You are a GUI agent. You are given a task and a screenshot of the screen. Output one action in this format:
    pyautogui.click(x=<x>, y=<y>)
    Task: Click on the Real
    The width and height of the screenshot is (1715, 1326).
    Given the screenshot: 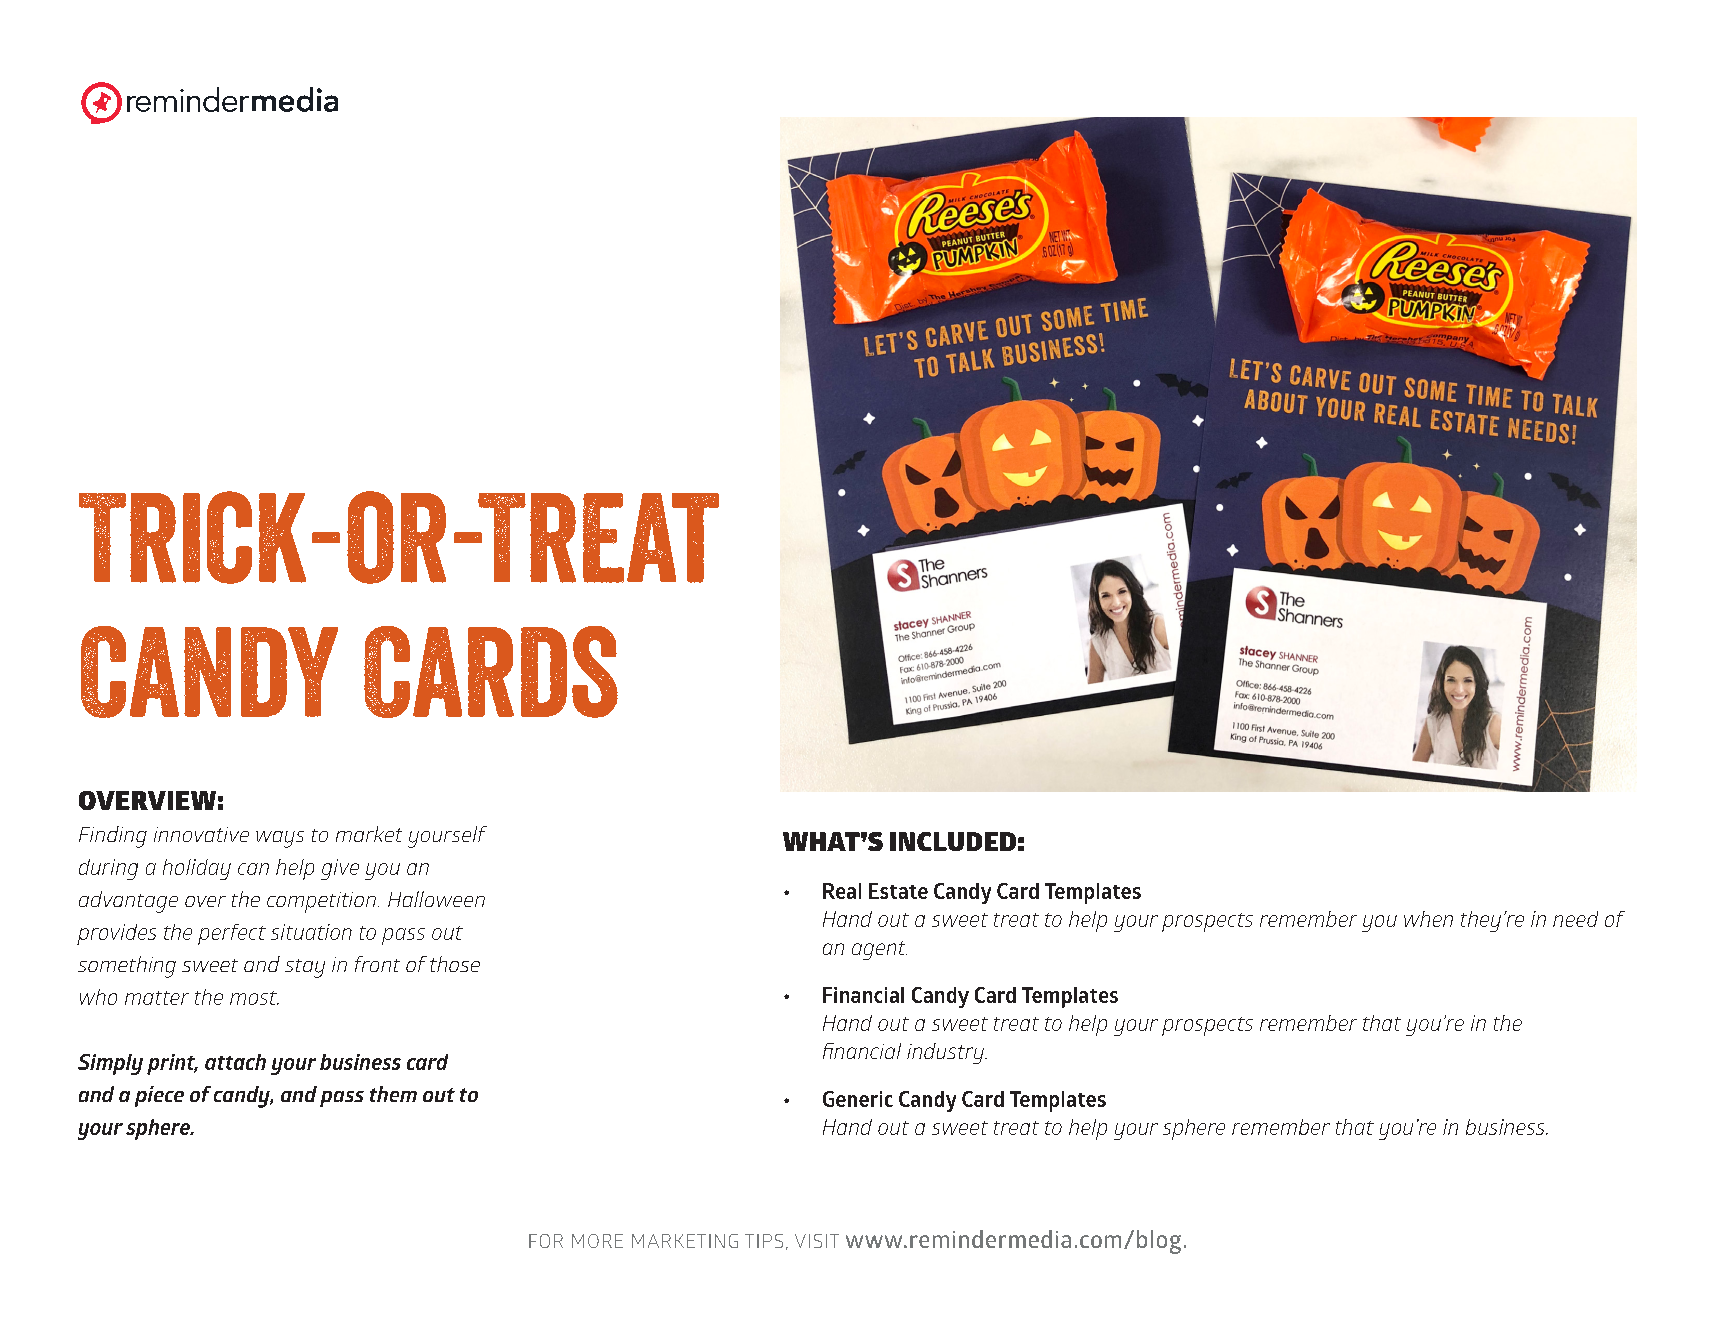 What is the action you would take?
    pyautogui.click(x=842, y=891)
